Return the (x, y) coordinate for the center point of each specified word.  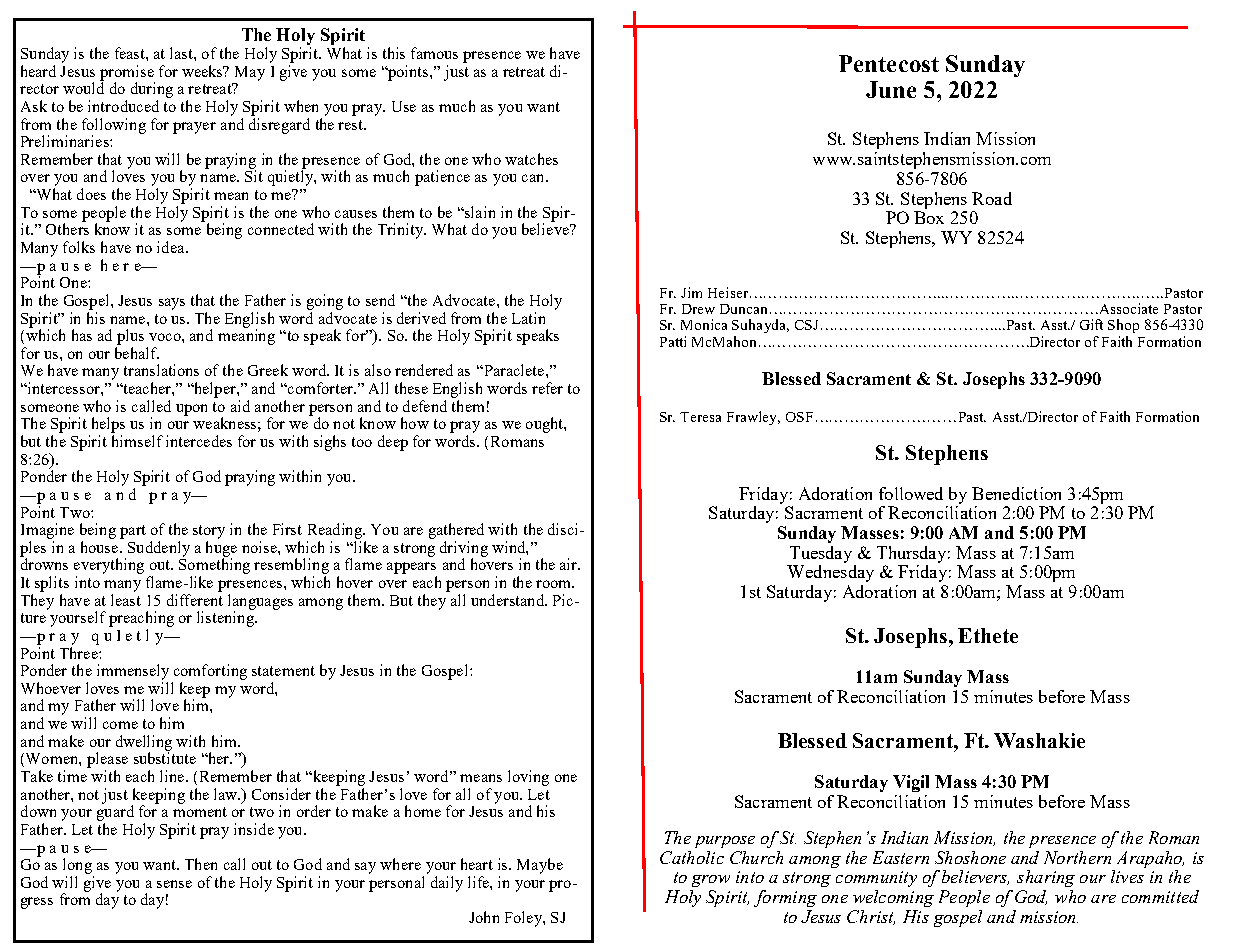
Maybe (540, 866)
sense (174, 884)
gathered (456, 531)
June (891, 89)
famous (434, 53)
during (152, 90)
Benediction (1016, 493)
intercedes (199, 441)
